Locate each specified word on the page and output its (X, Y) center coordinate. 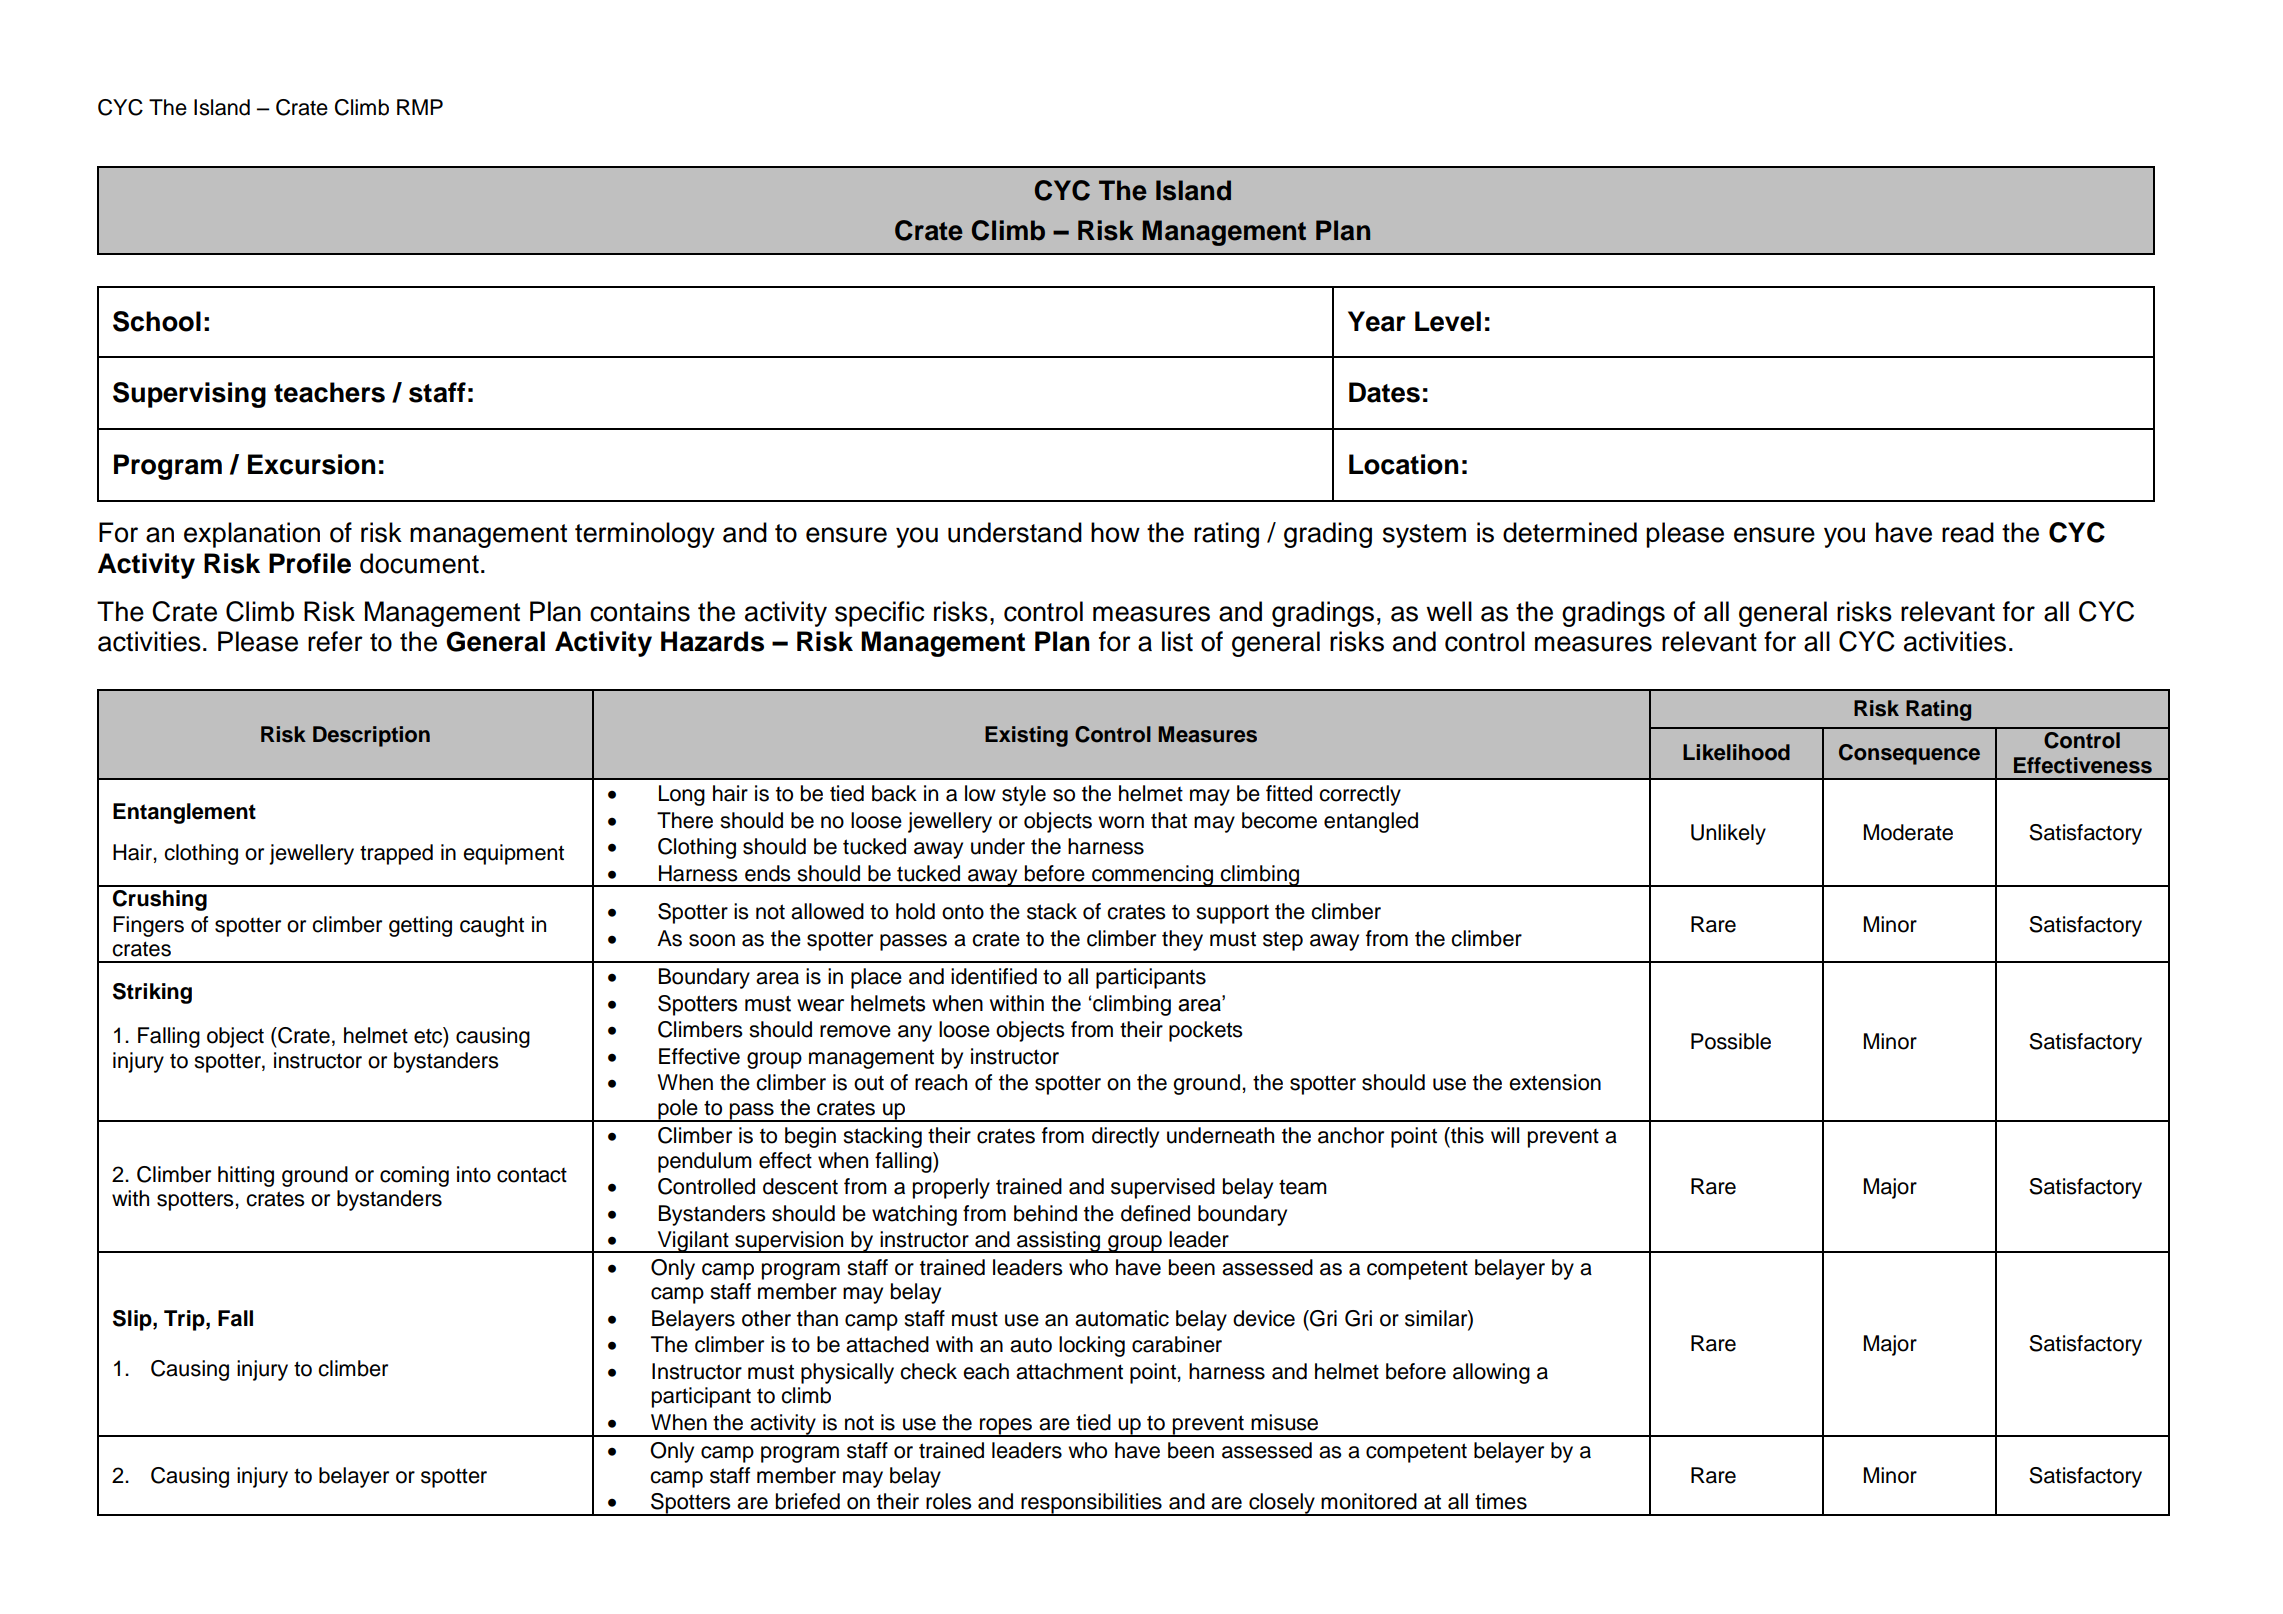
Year (1377, 321)
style (1024, 795)
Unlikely (1728, 834)
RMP (420, 107)
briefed (808, 1501)
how (1115, 532)
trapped (396, 854)
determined (1570, 532)
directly (1125, 1137)
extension (1555, 1082)
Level (1448, 321)
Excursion (312, 464)
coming (414, 1176)
